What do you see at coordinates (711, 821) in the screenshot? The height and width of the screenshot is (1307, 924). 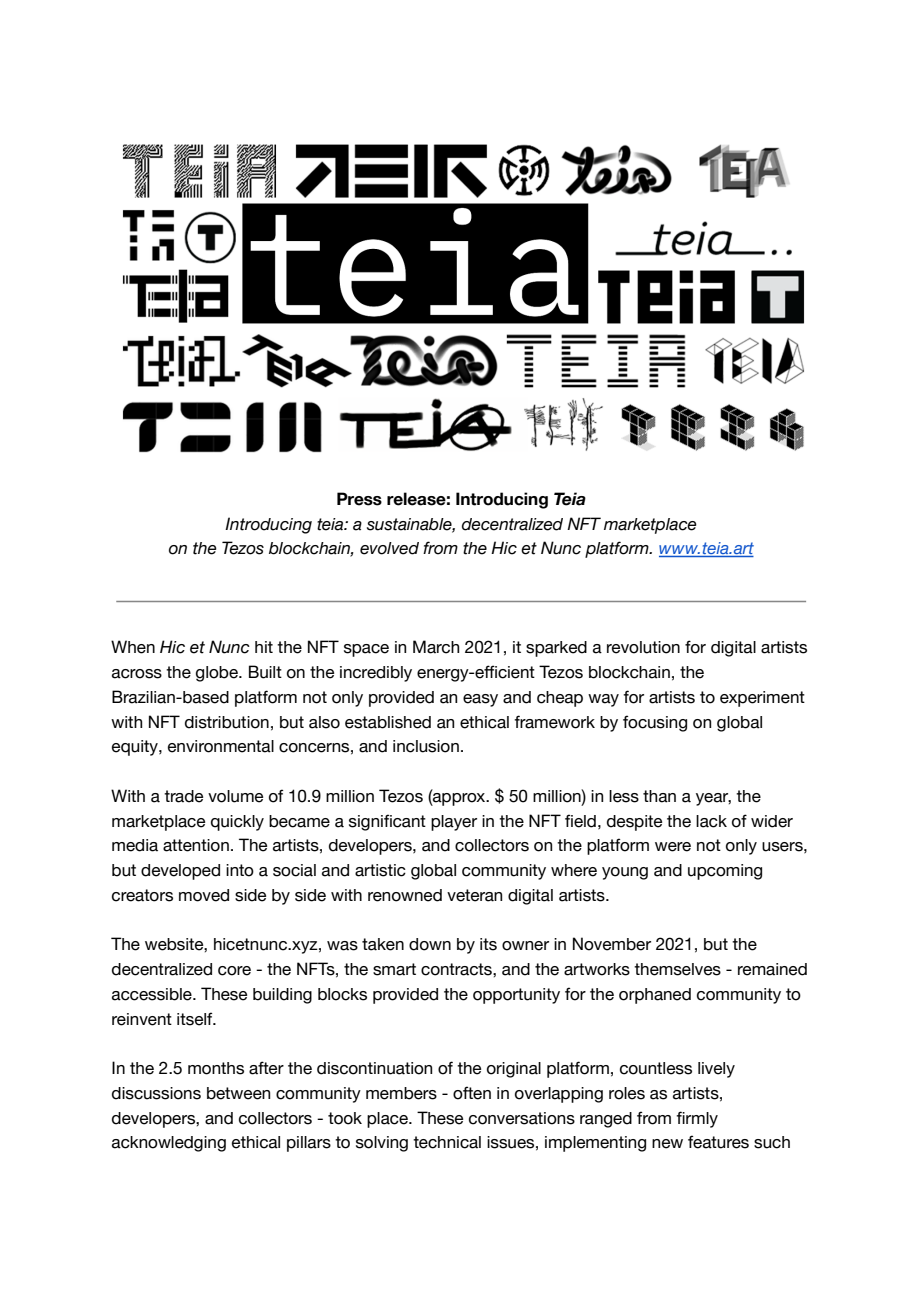 I see `lack` at bounding box center [711, 821].
